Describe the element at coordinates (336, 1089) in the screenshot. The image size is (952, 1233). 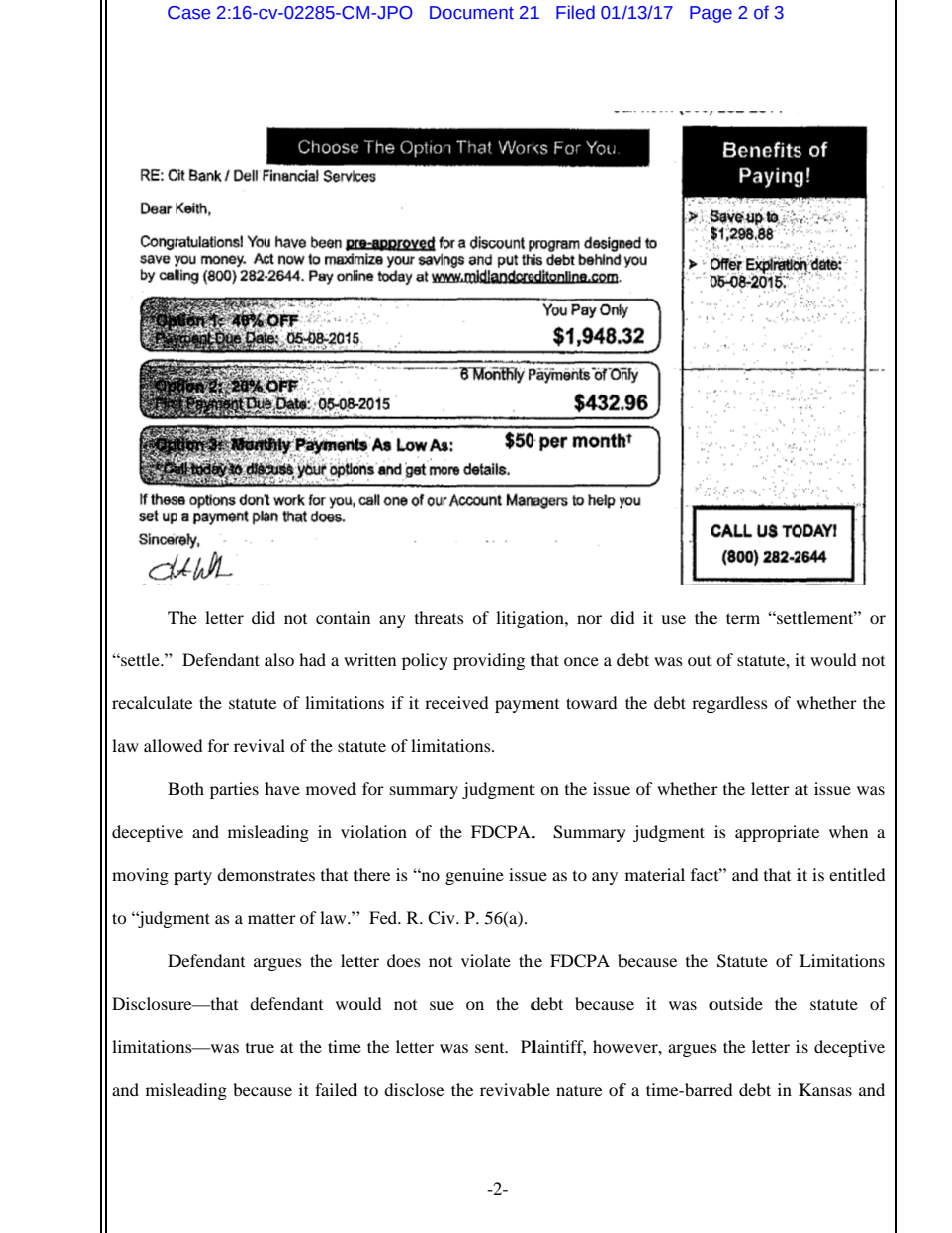
I see `failed` at that location.
